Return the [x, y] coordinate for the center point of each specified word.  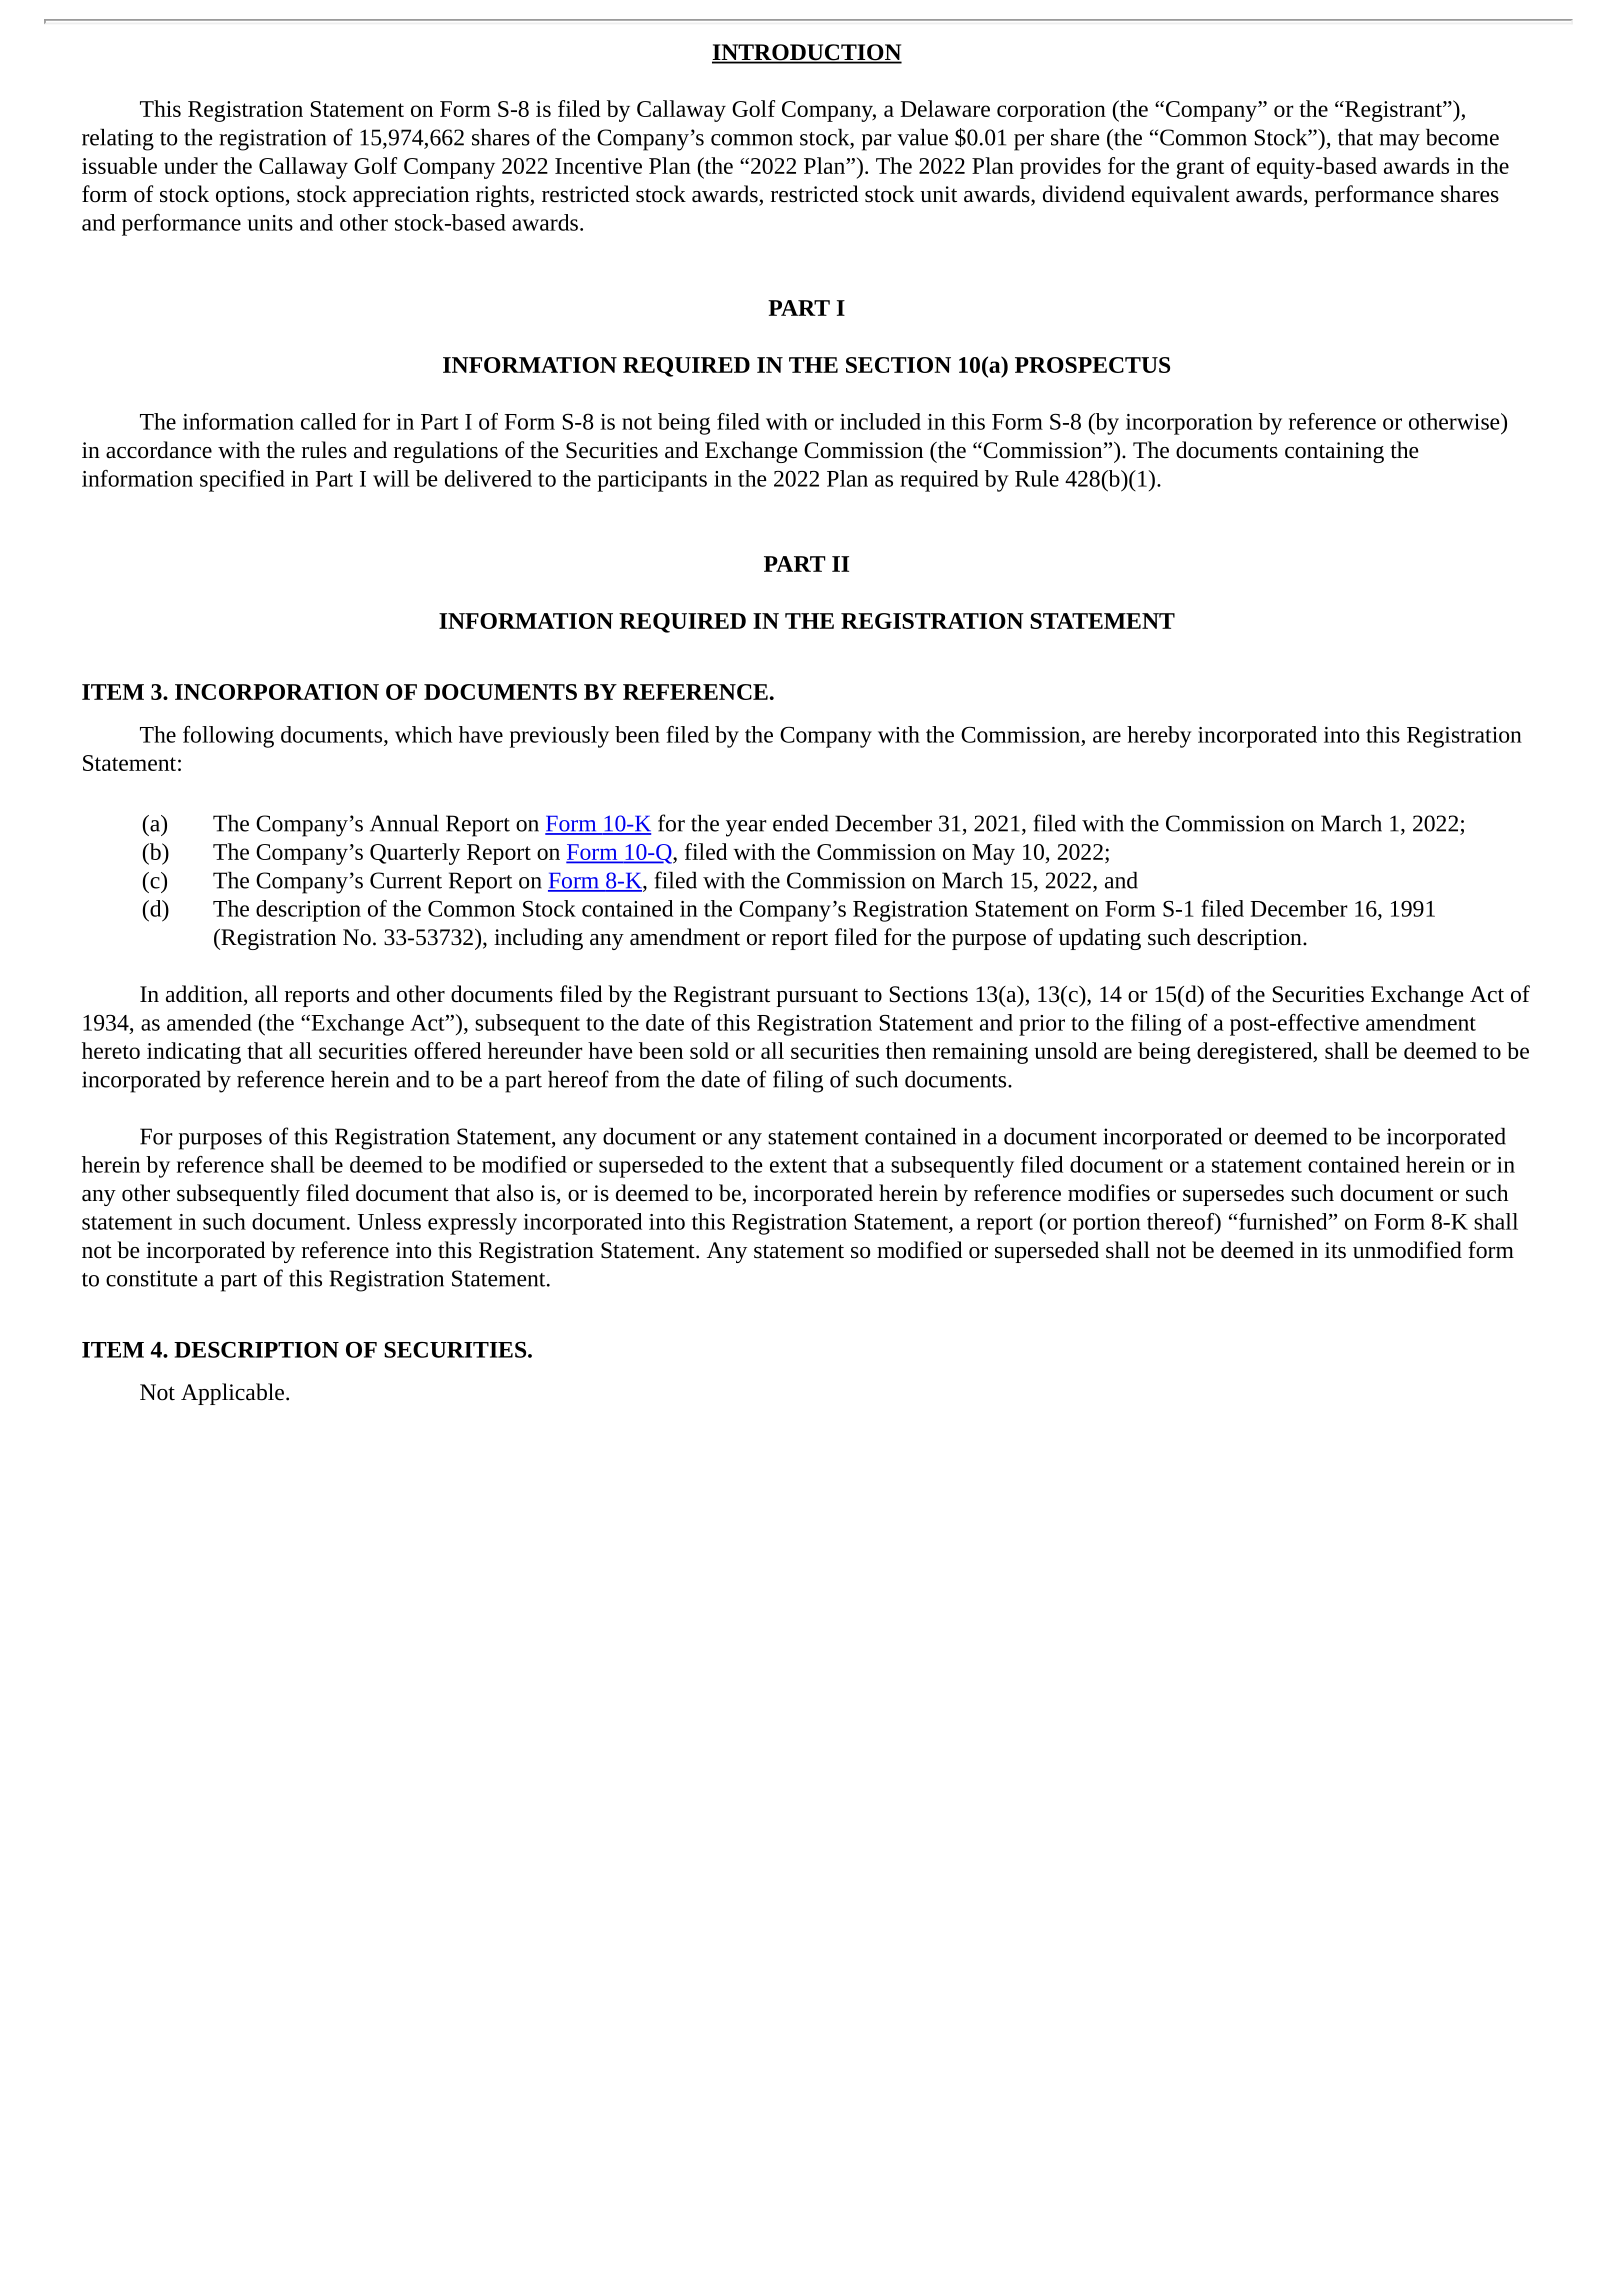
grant [1200, 169]
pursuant [817, 997]
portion [1107, 1224]
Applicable [232, 1394]
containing [1334, 452]
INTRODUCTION [807, 53]
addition [205, 995]
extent [798, 1166]
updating [1100, 939]
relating [118, 140]
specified [242, 481]
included [880, 421]
